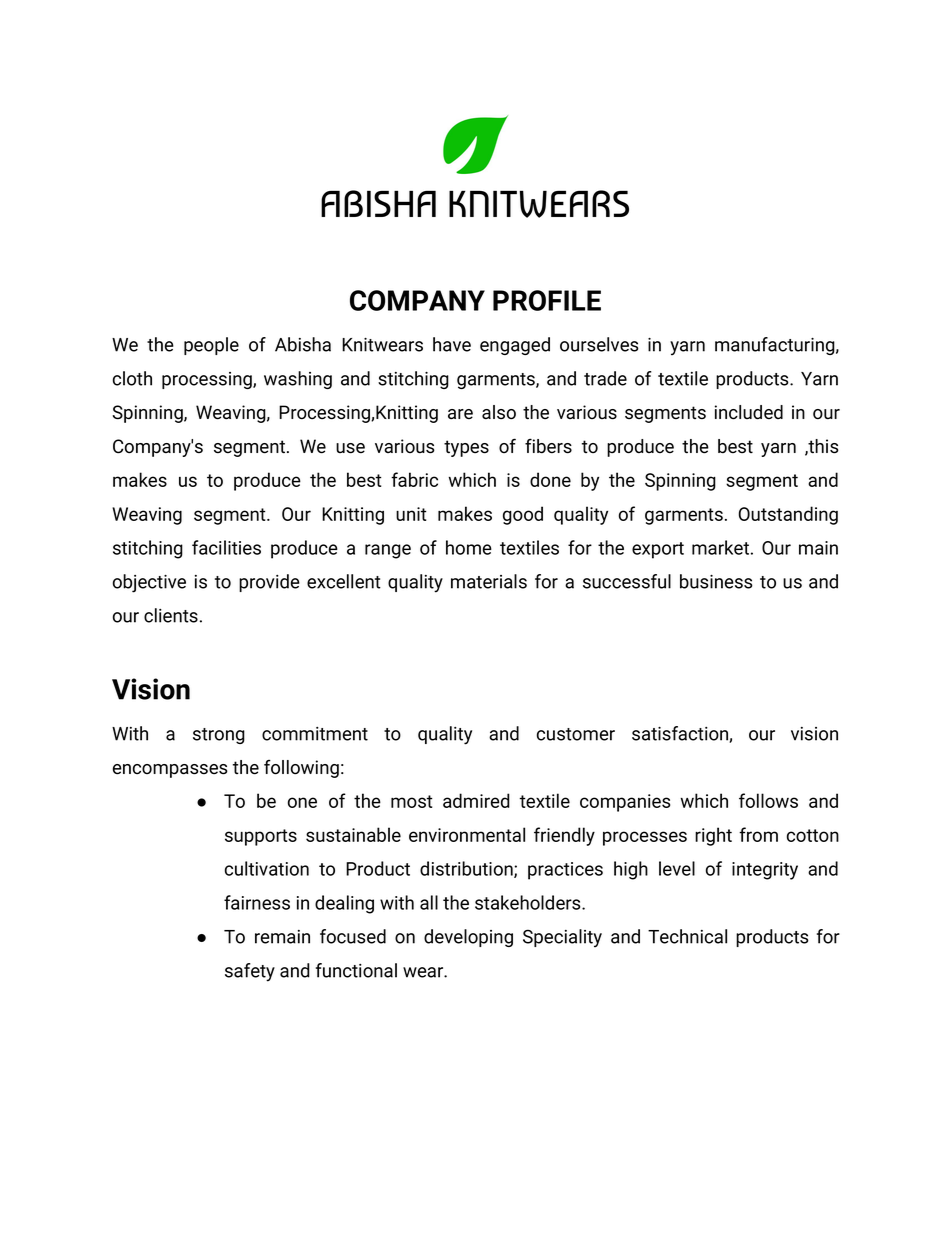 The image size is (952, 1233). What do you see at coordinates (489, 581) in the page?
I see `materials` at bounding box center [489, 581].
